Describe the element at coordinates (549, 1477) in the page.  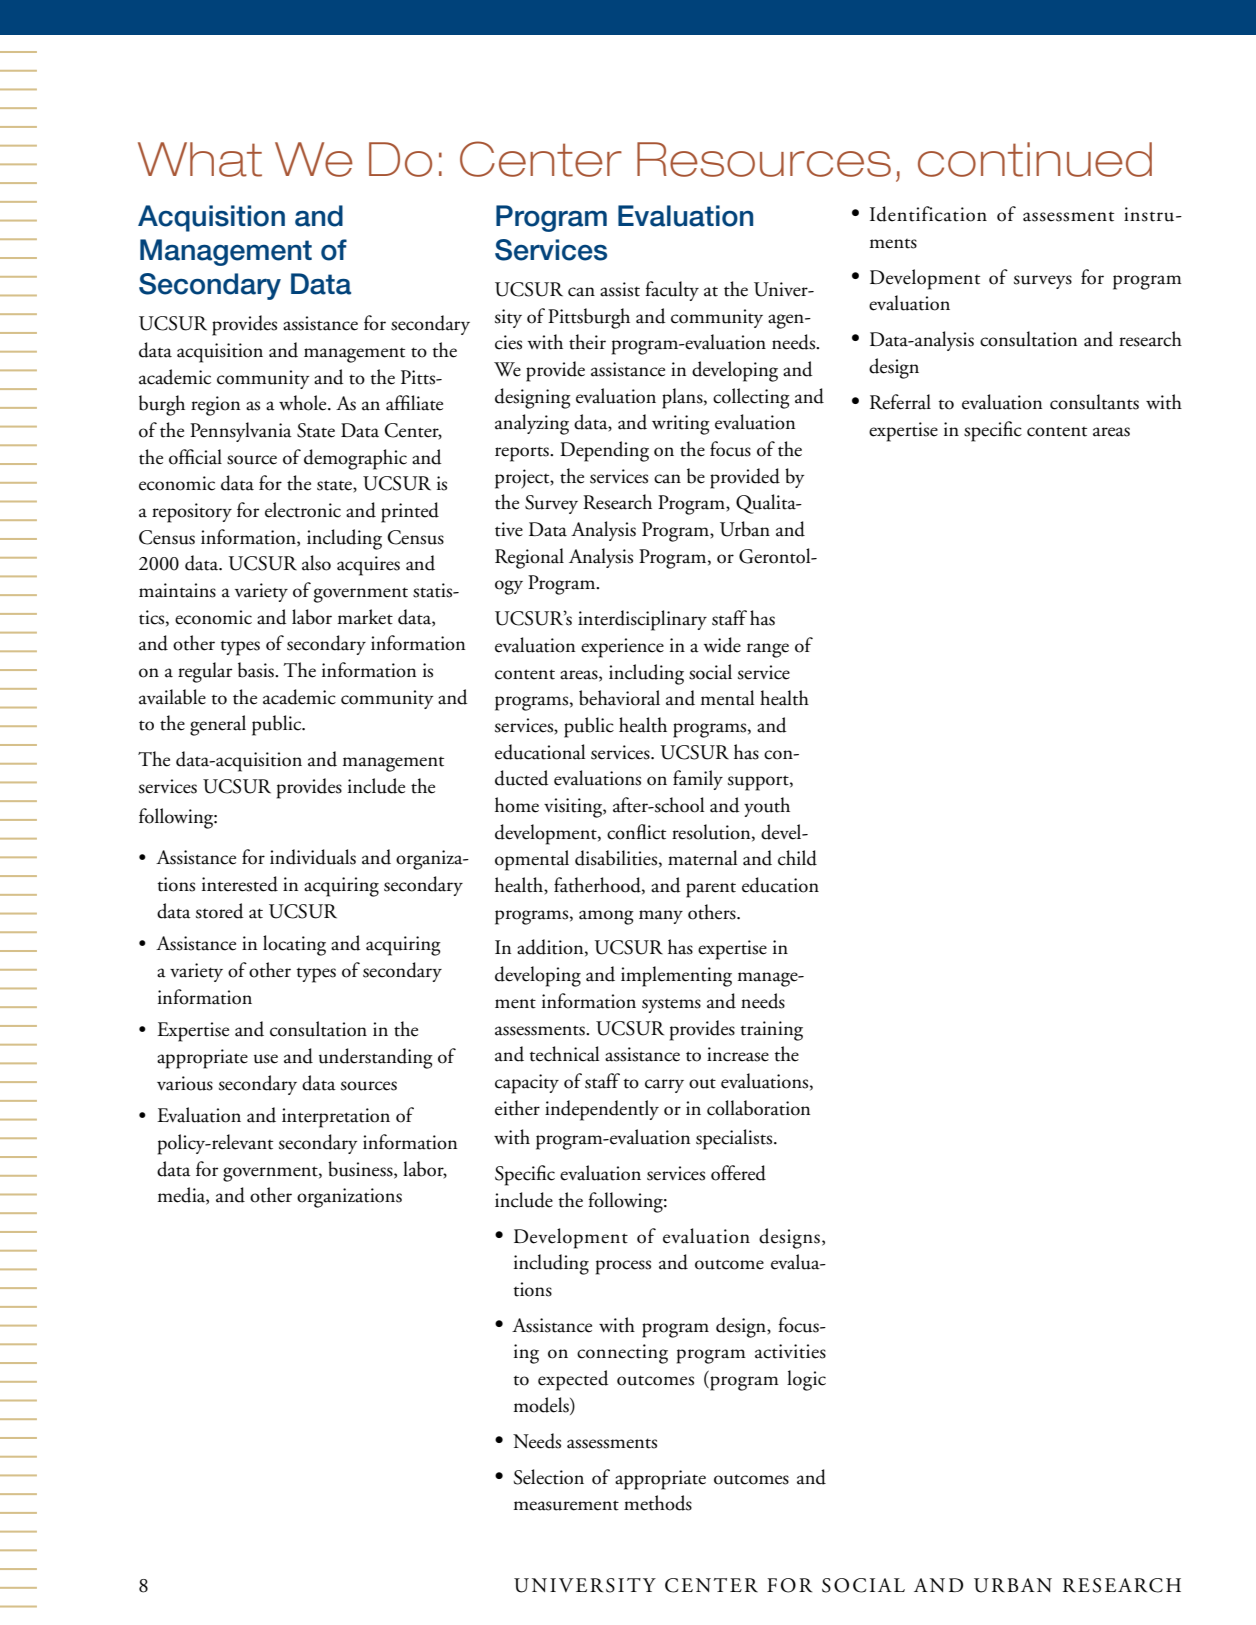
I see `Selection` at that location.
